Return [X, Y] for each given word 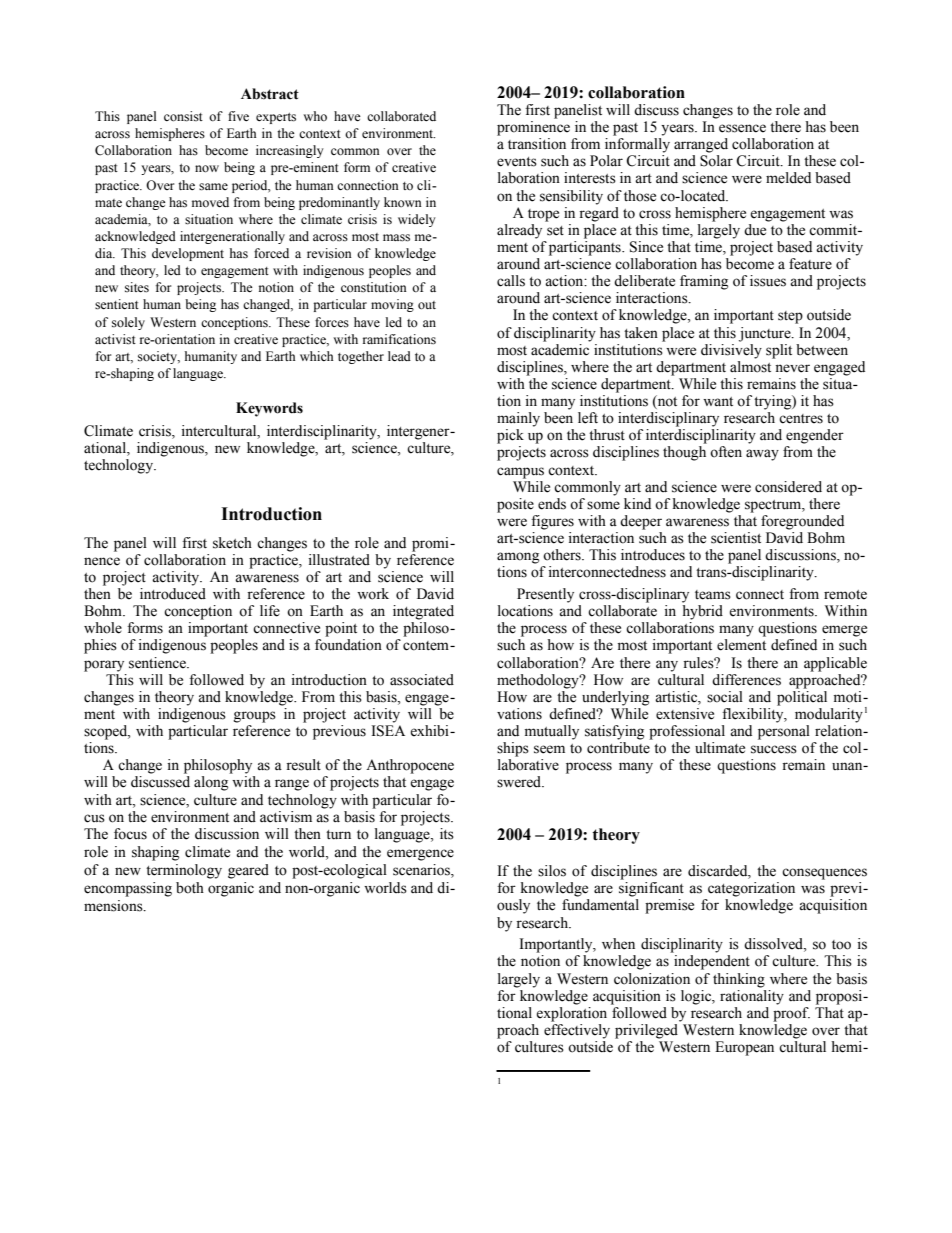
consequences [824, 874]
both [190, 888]
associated [422, 680]
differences [746, 680]
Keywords [269, 409]
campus [520, 473]
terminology [184, 871]
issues [768, 281]
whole [103, 628]
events [517, 162]
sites [137, 287]
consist [183, 116]
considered [788, 487]
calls [511, 281]
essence [742, 128]
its [447, 834]
